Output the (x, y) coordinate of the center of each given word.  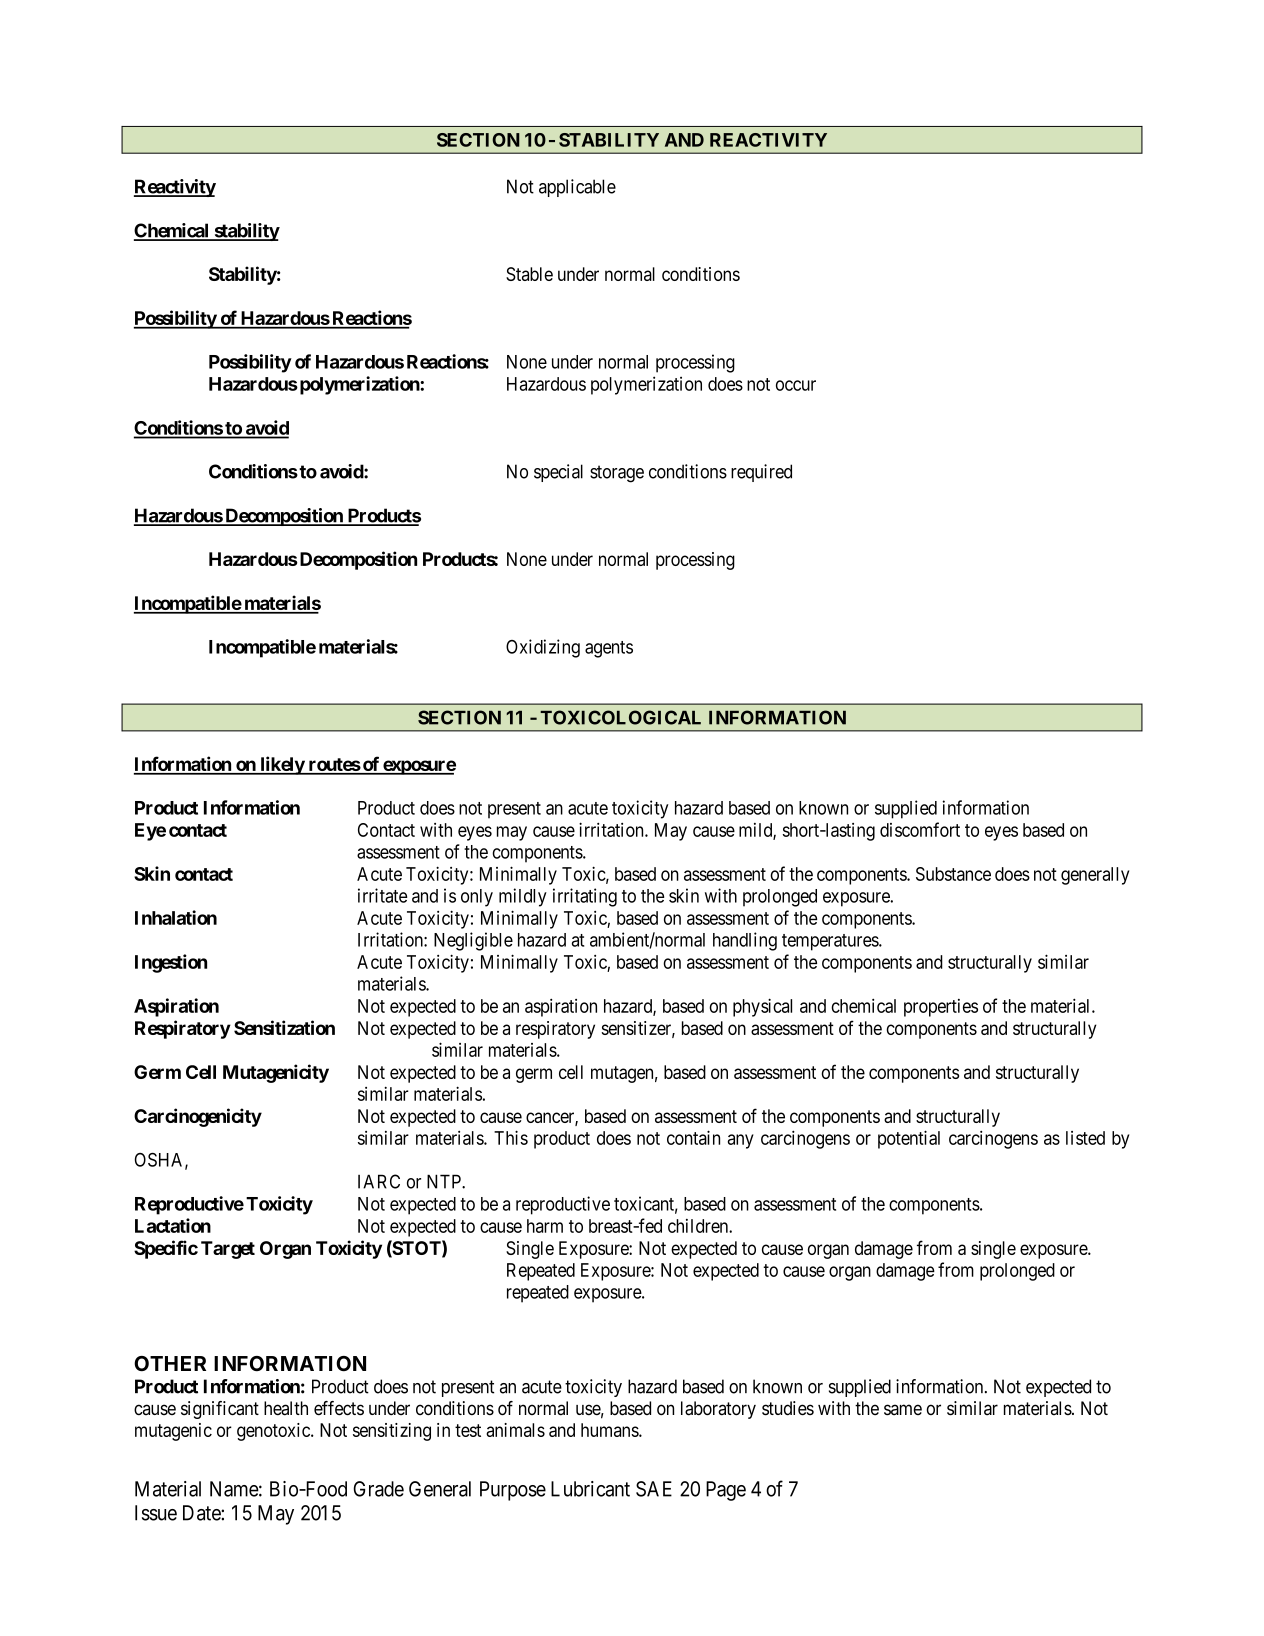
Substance (953, 874)
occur (796, 385)
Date (202, 1513)
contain (693, 1137)
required (761, 473)
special (558, 473)
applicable (577, 188)
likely (282, 765)
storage (617, 474)
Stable (529, 274)
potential (909, 1139)
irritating (585, 897)
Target (228, 1250)
